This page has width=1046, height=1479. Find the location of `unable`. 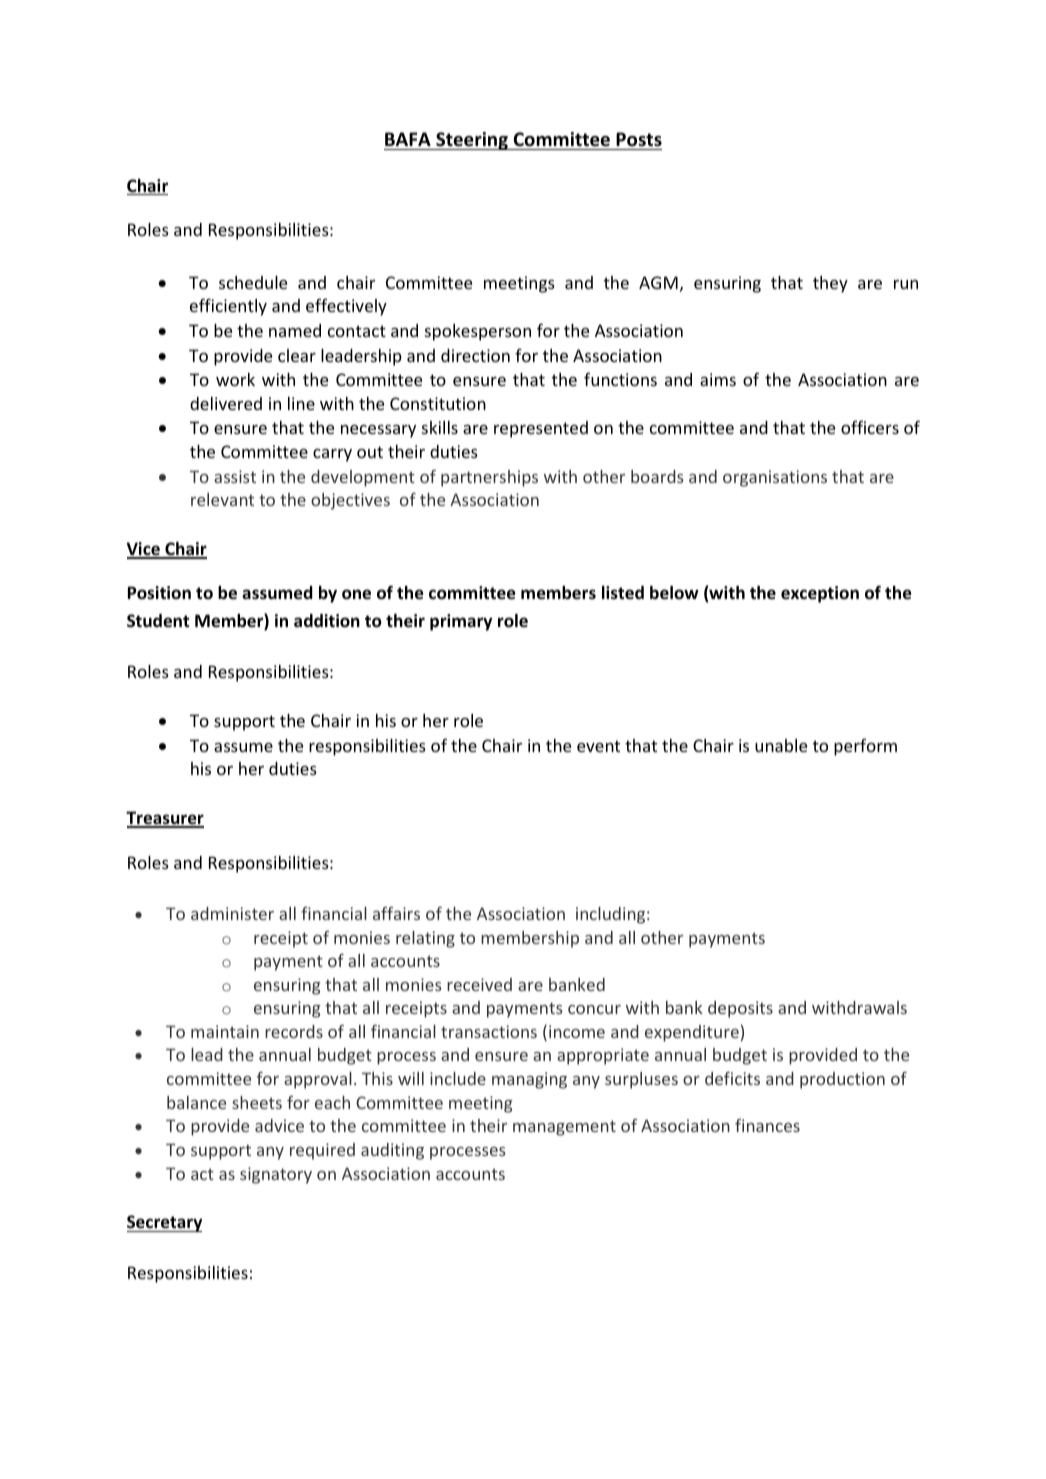

unable is located at coordinates (781, 745).
